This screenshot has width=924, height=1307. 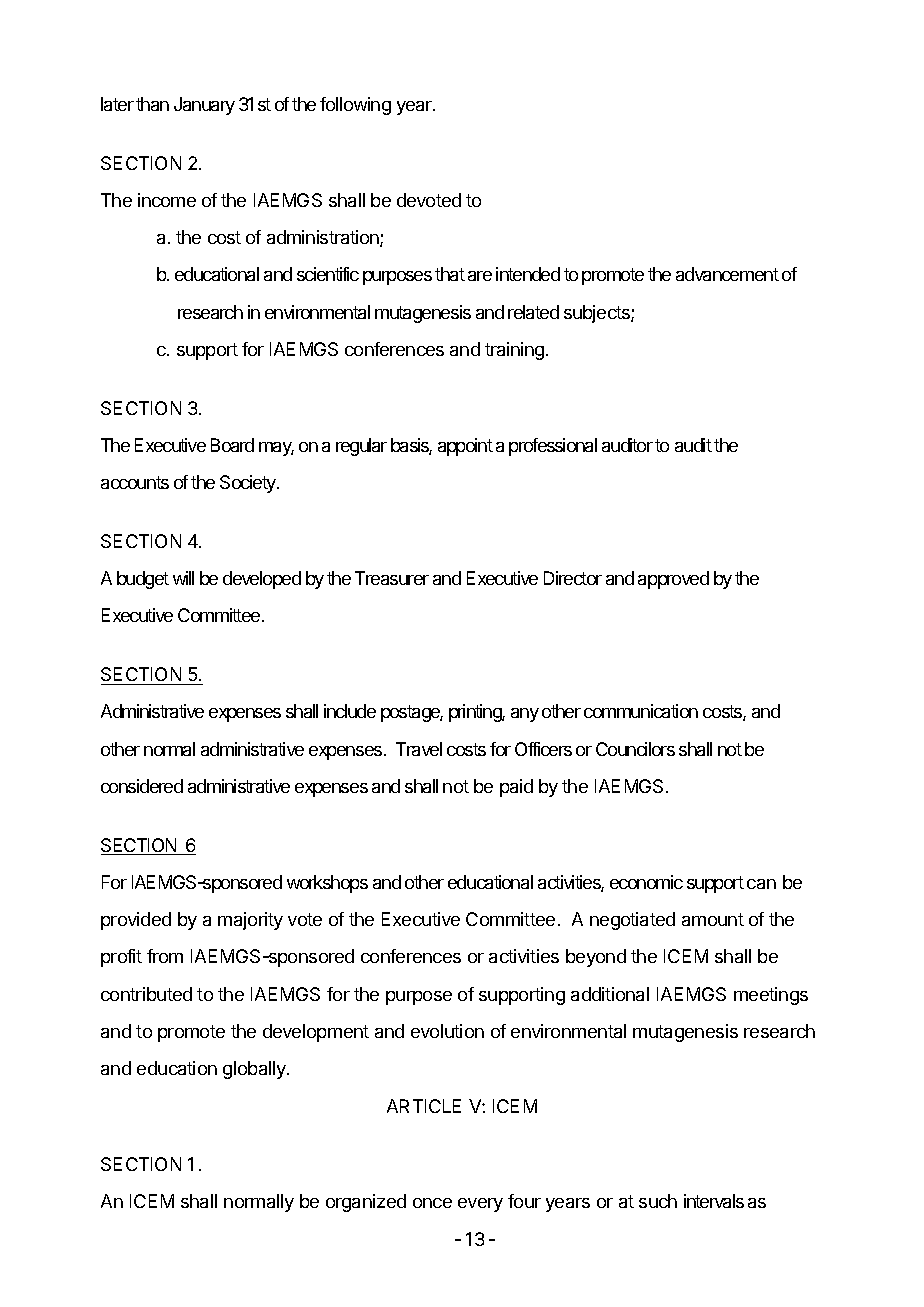 I want to click on communication, so click(x=641, y=711).
